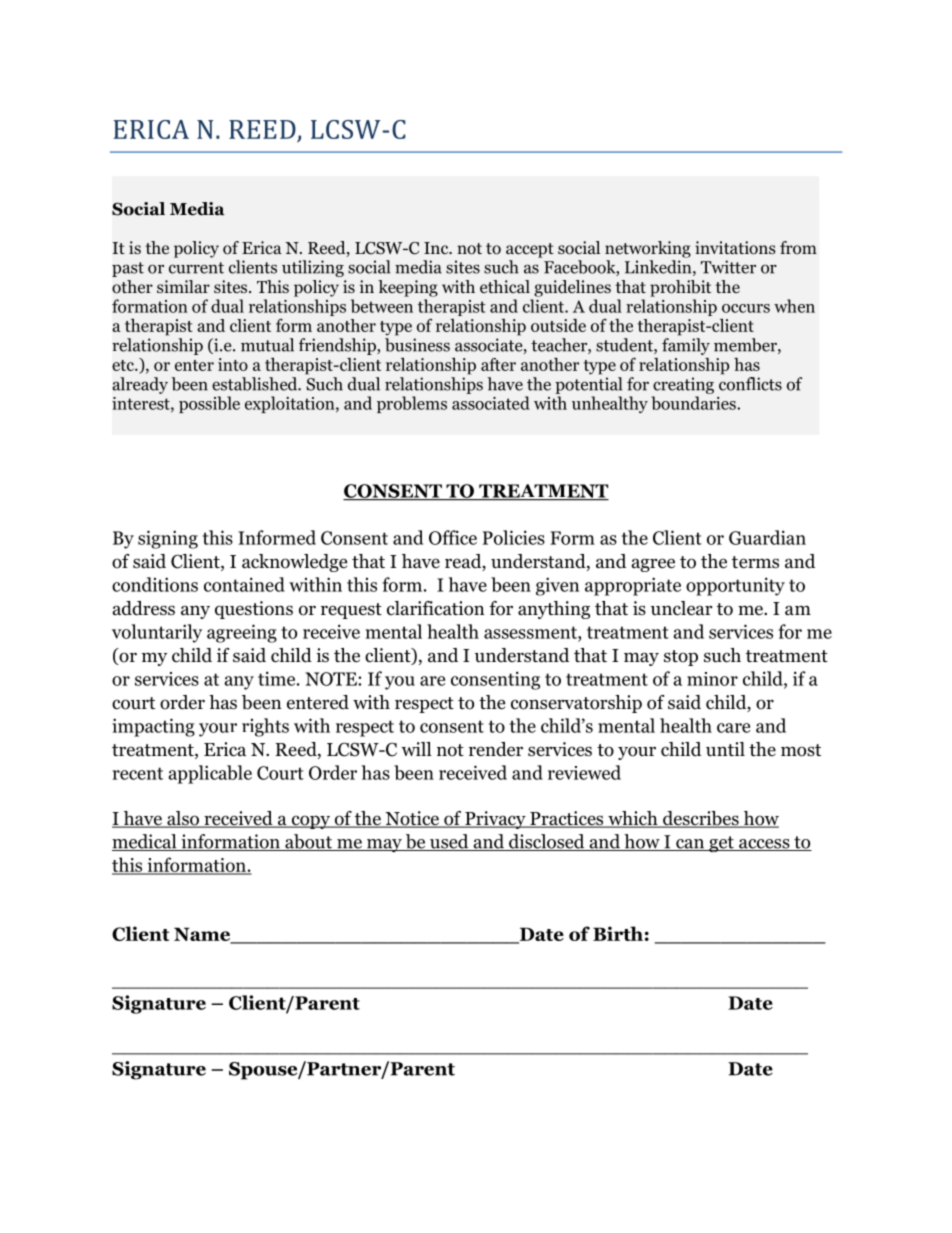  What do you see at coordinates (728, 267) in the image?
I see `Twitter` at bounding box center [728, 267].
